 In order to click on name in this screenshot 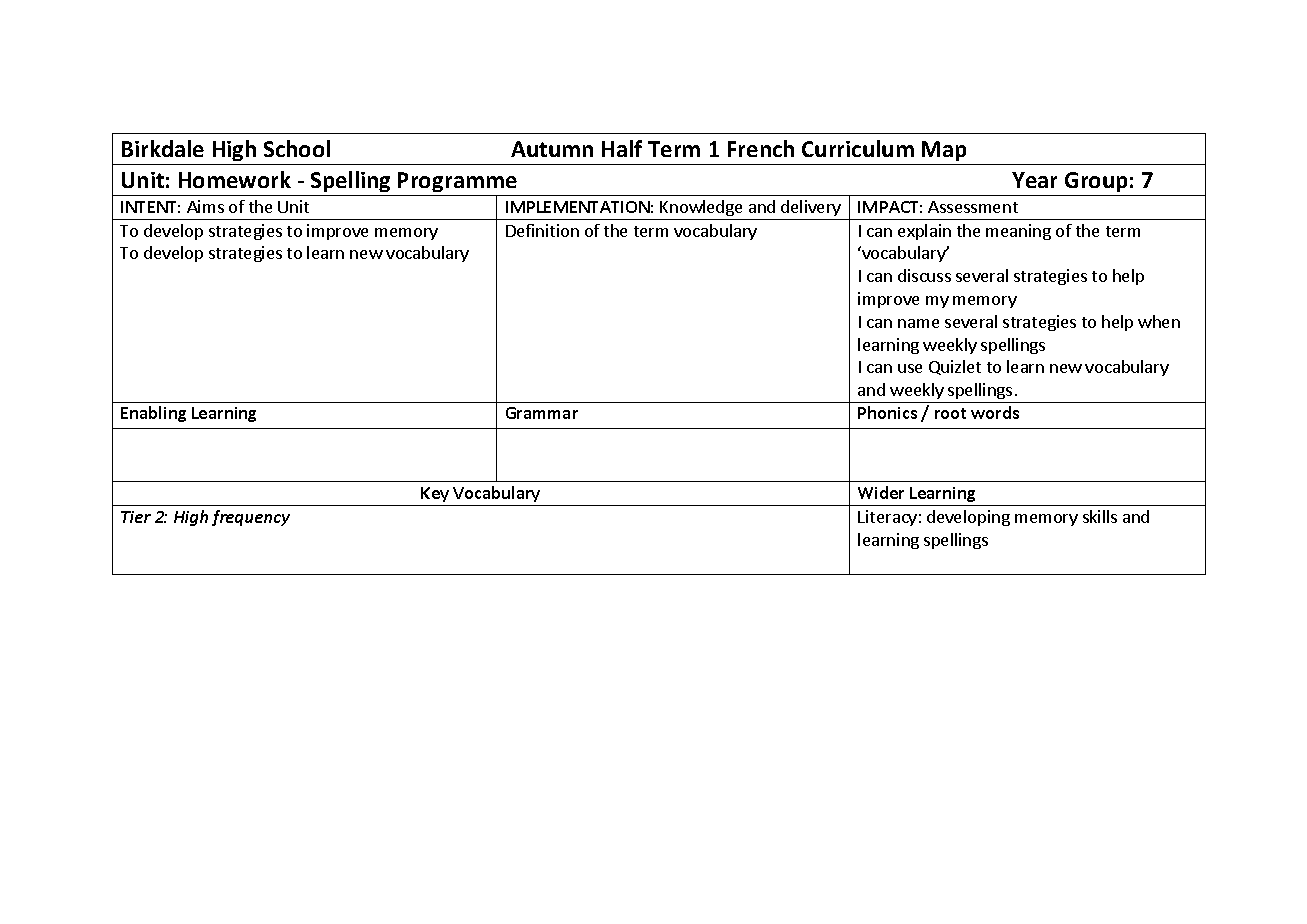, I will do `click(918, 323)`.
